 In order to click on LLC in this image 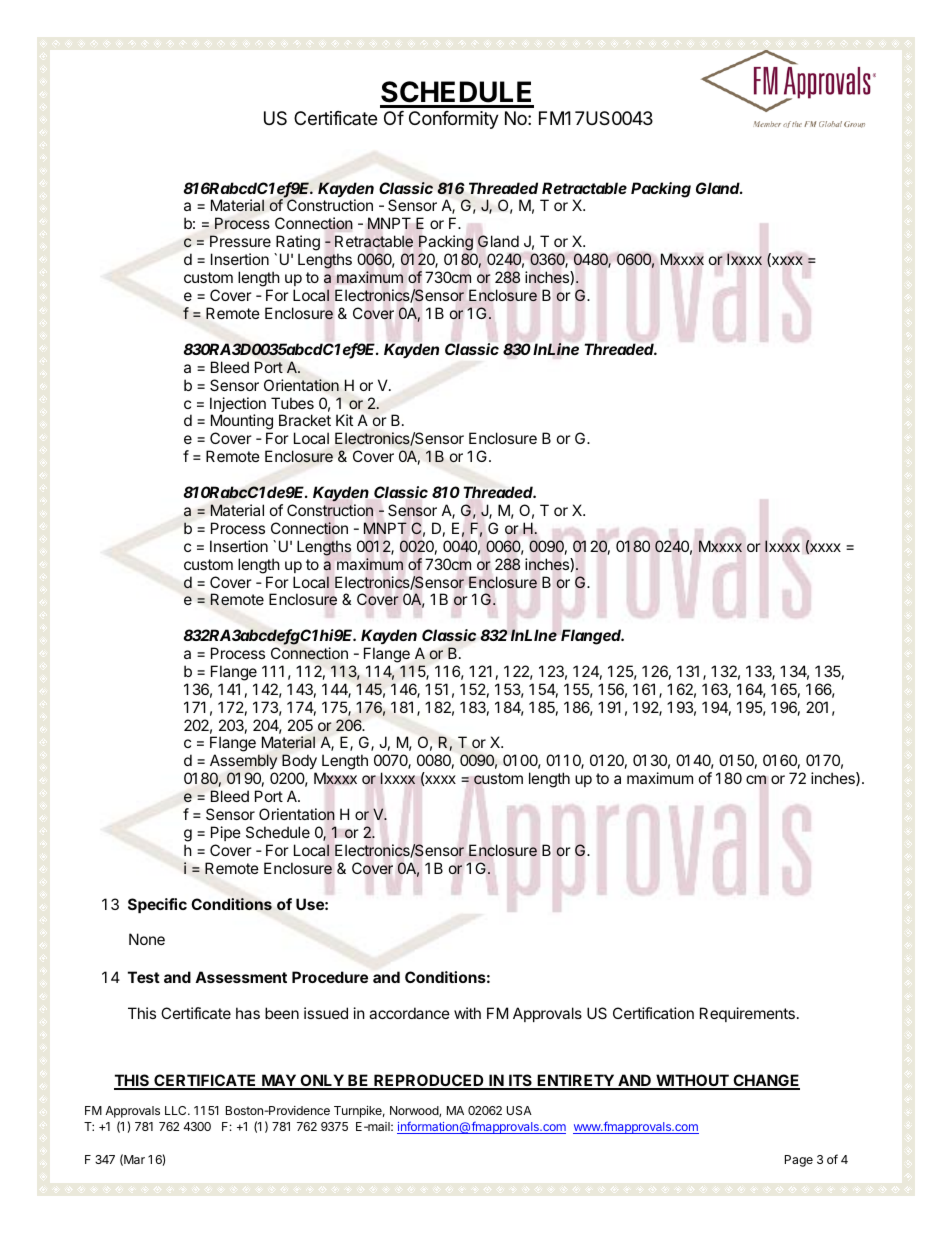, I will do `click(177, 1110)`.
